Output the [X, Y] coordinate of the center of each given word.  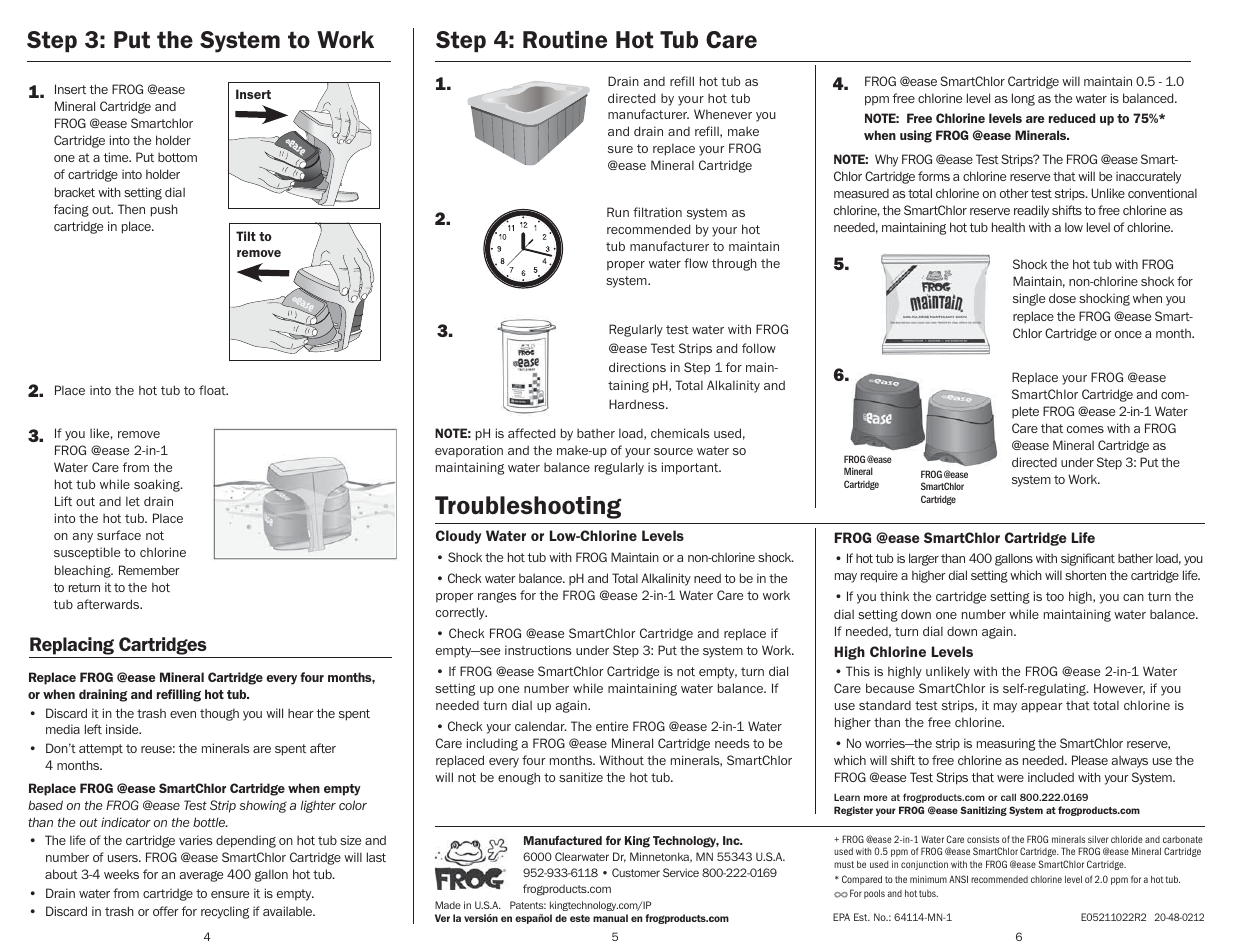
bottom [177, 157]
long [1023, 99]
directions [637, 367]
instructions [538, 650]
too [1055, 596]
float [213, 390]
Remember [149, 570]
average [201, 876]
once [1128, 334]
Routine [565, 40]
